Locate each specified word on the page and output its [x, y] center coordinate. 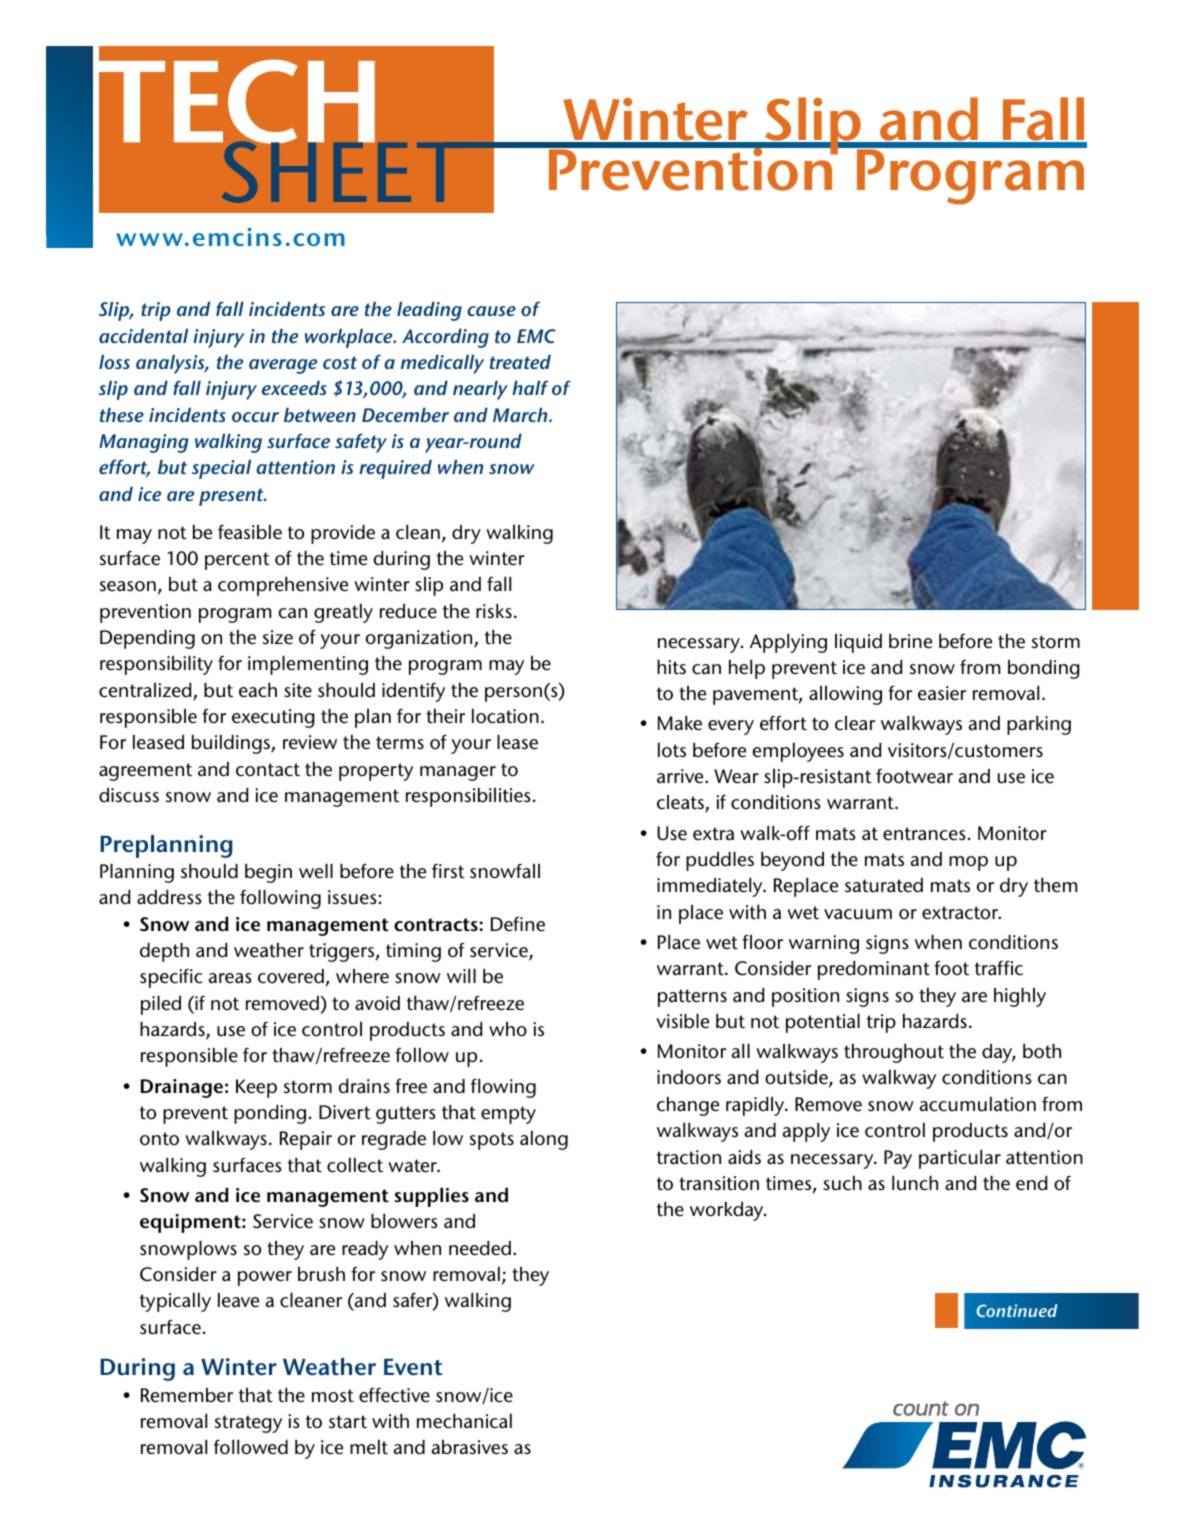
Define [518, 924]
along [544, 1140]
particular [960, 1159]
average [283, 366]
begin [268, 873]
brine [910, 641]
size [278, 637]
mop [968, 863]
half [530, 387]
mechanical [464, 1421]
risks [494, 611]
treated [520, 362]
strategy [248, 1424]
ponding [270, 1114]
